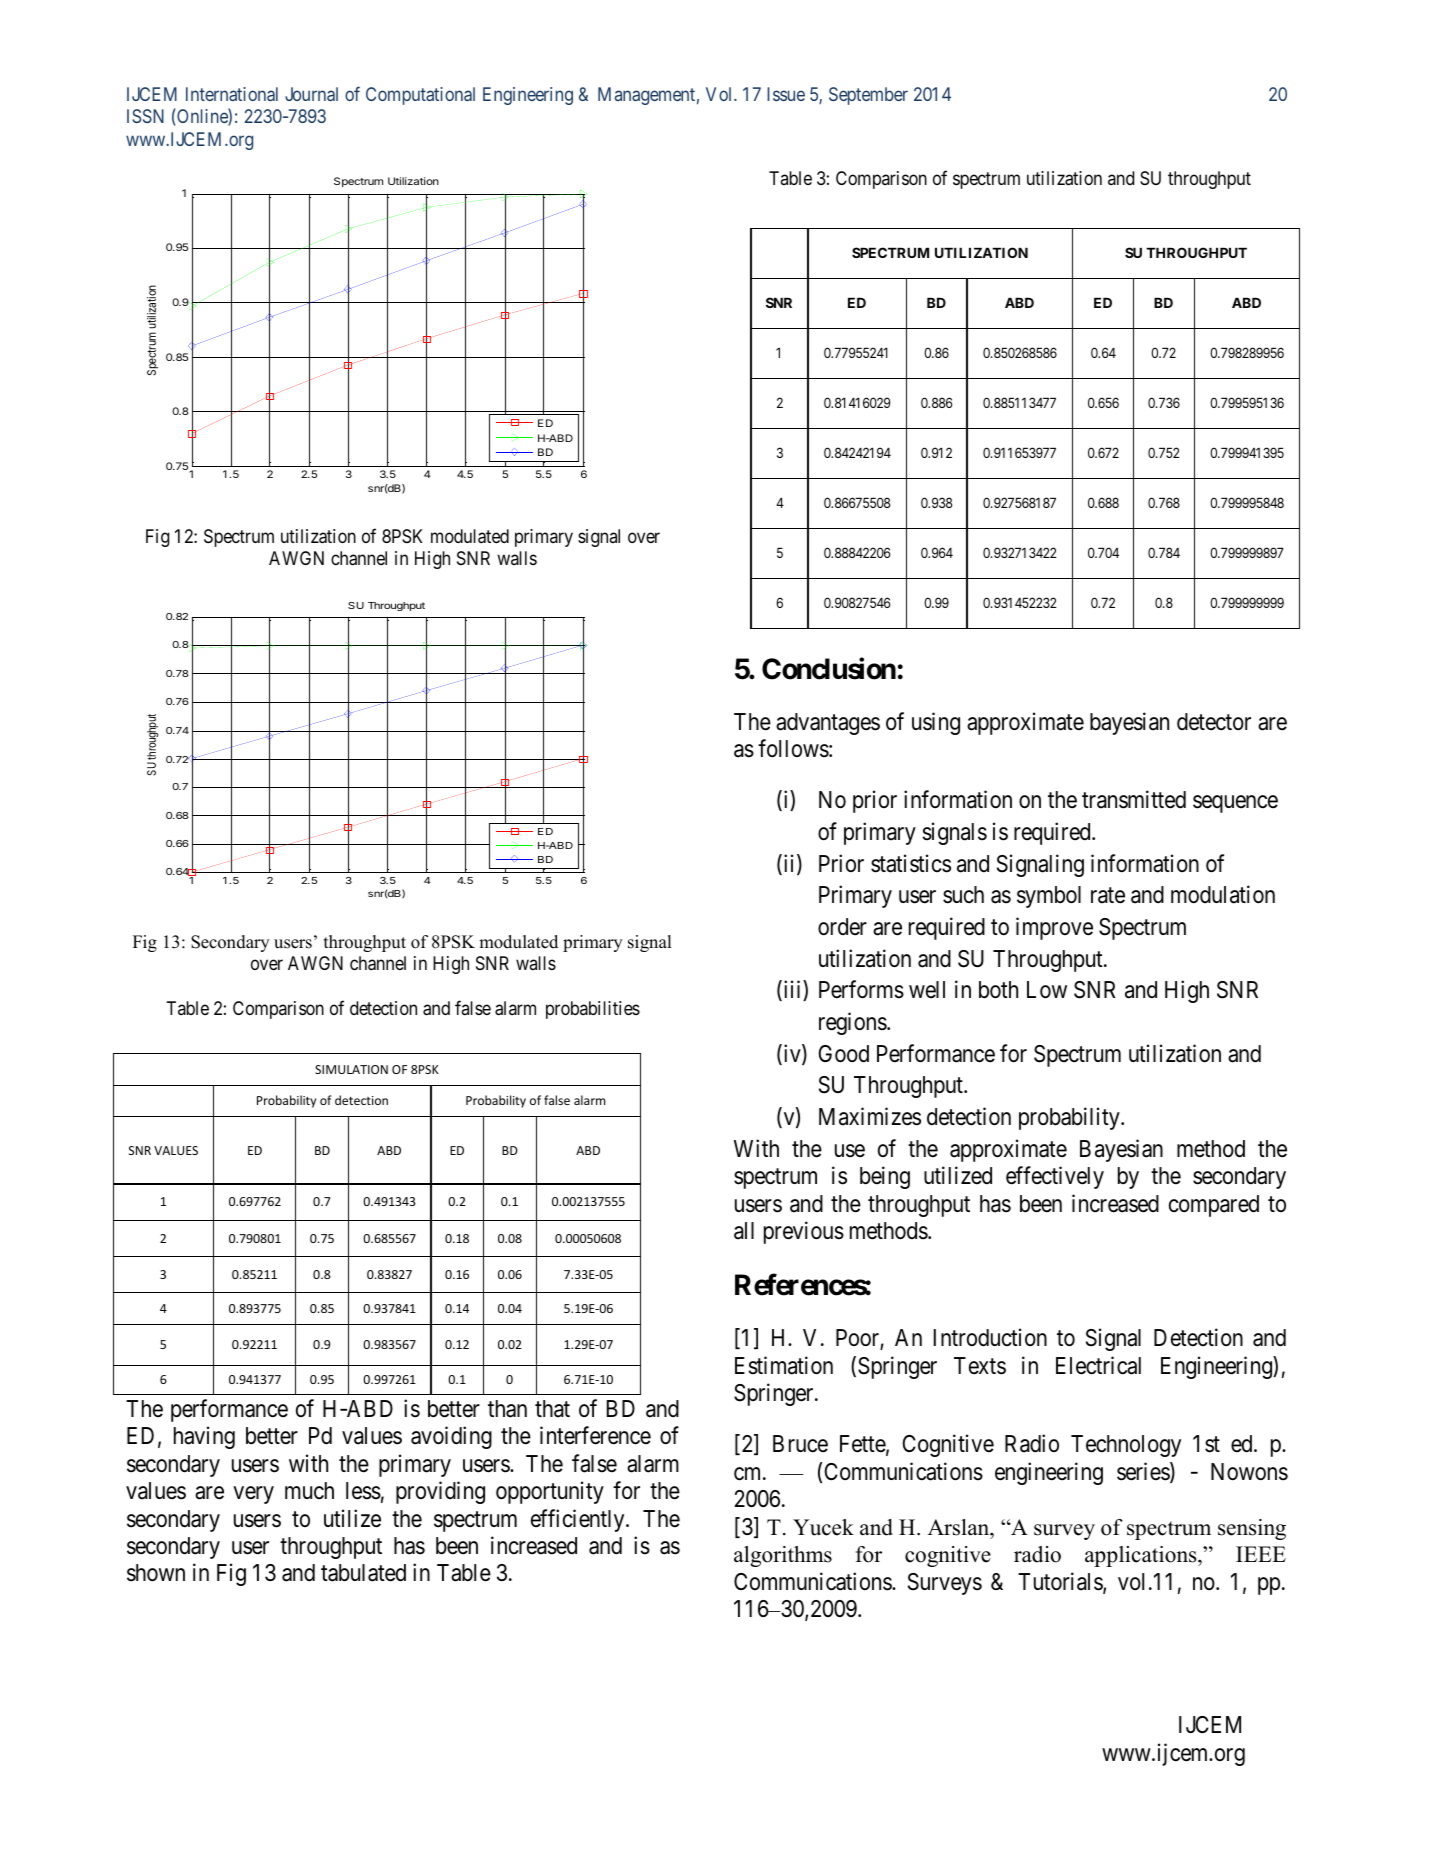 Image resolution: width=1430 pixels, height=1851 pixels. I want to click on Conclusion, so click(829, 668).
